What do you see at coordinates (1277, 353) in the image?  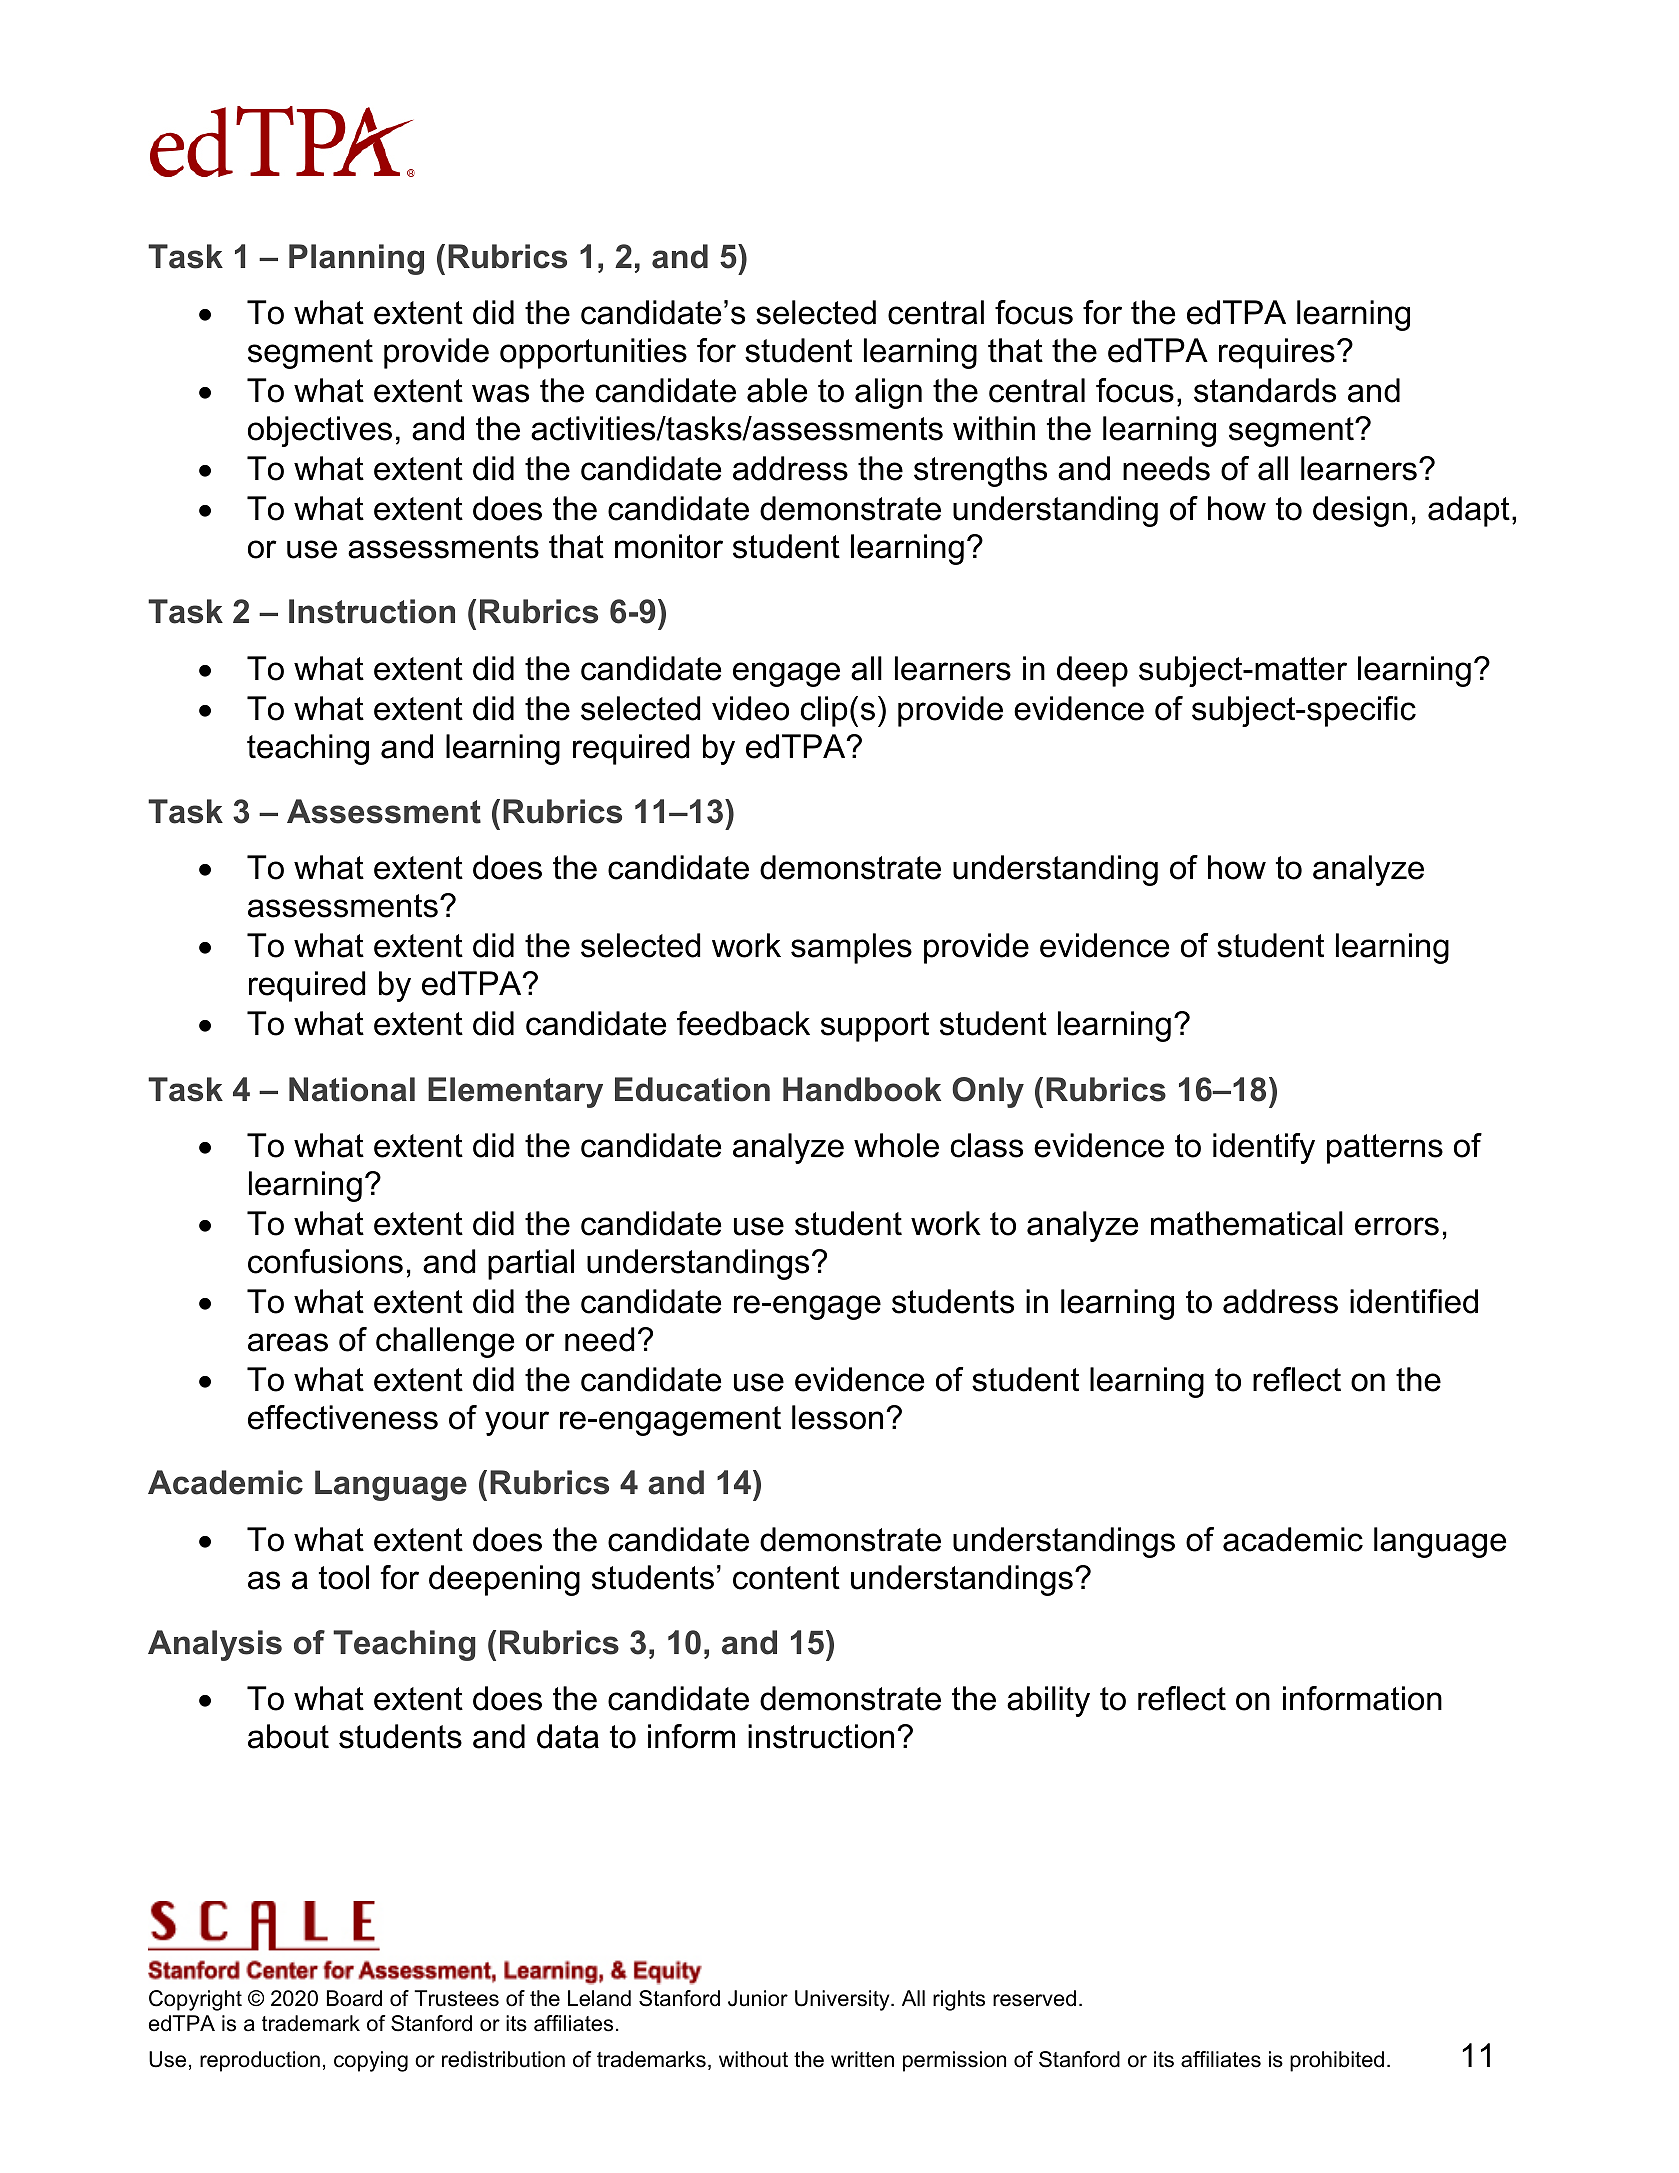 I see `requires` at bounding box center [1277, 353].
